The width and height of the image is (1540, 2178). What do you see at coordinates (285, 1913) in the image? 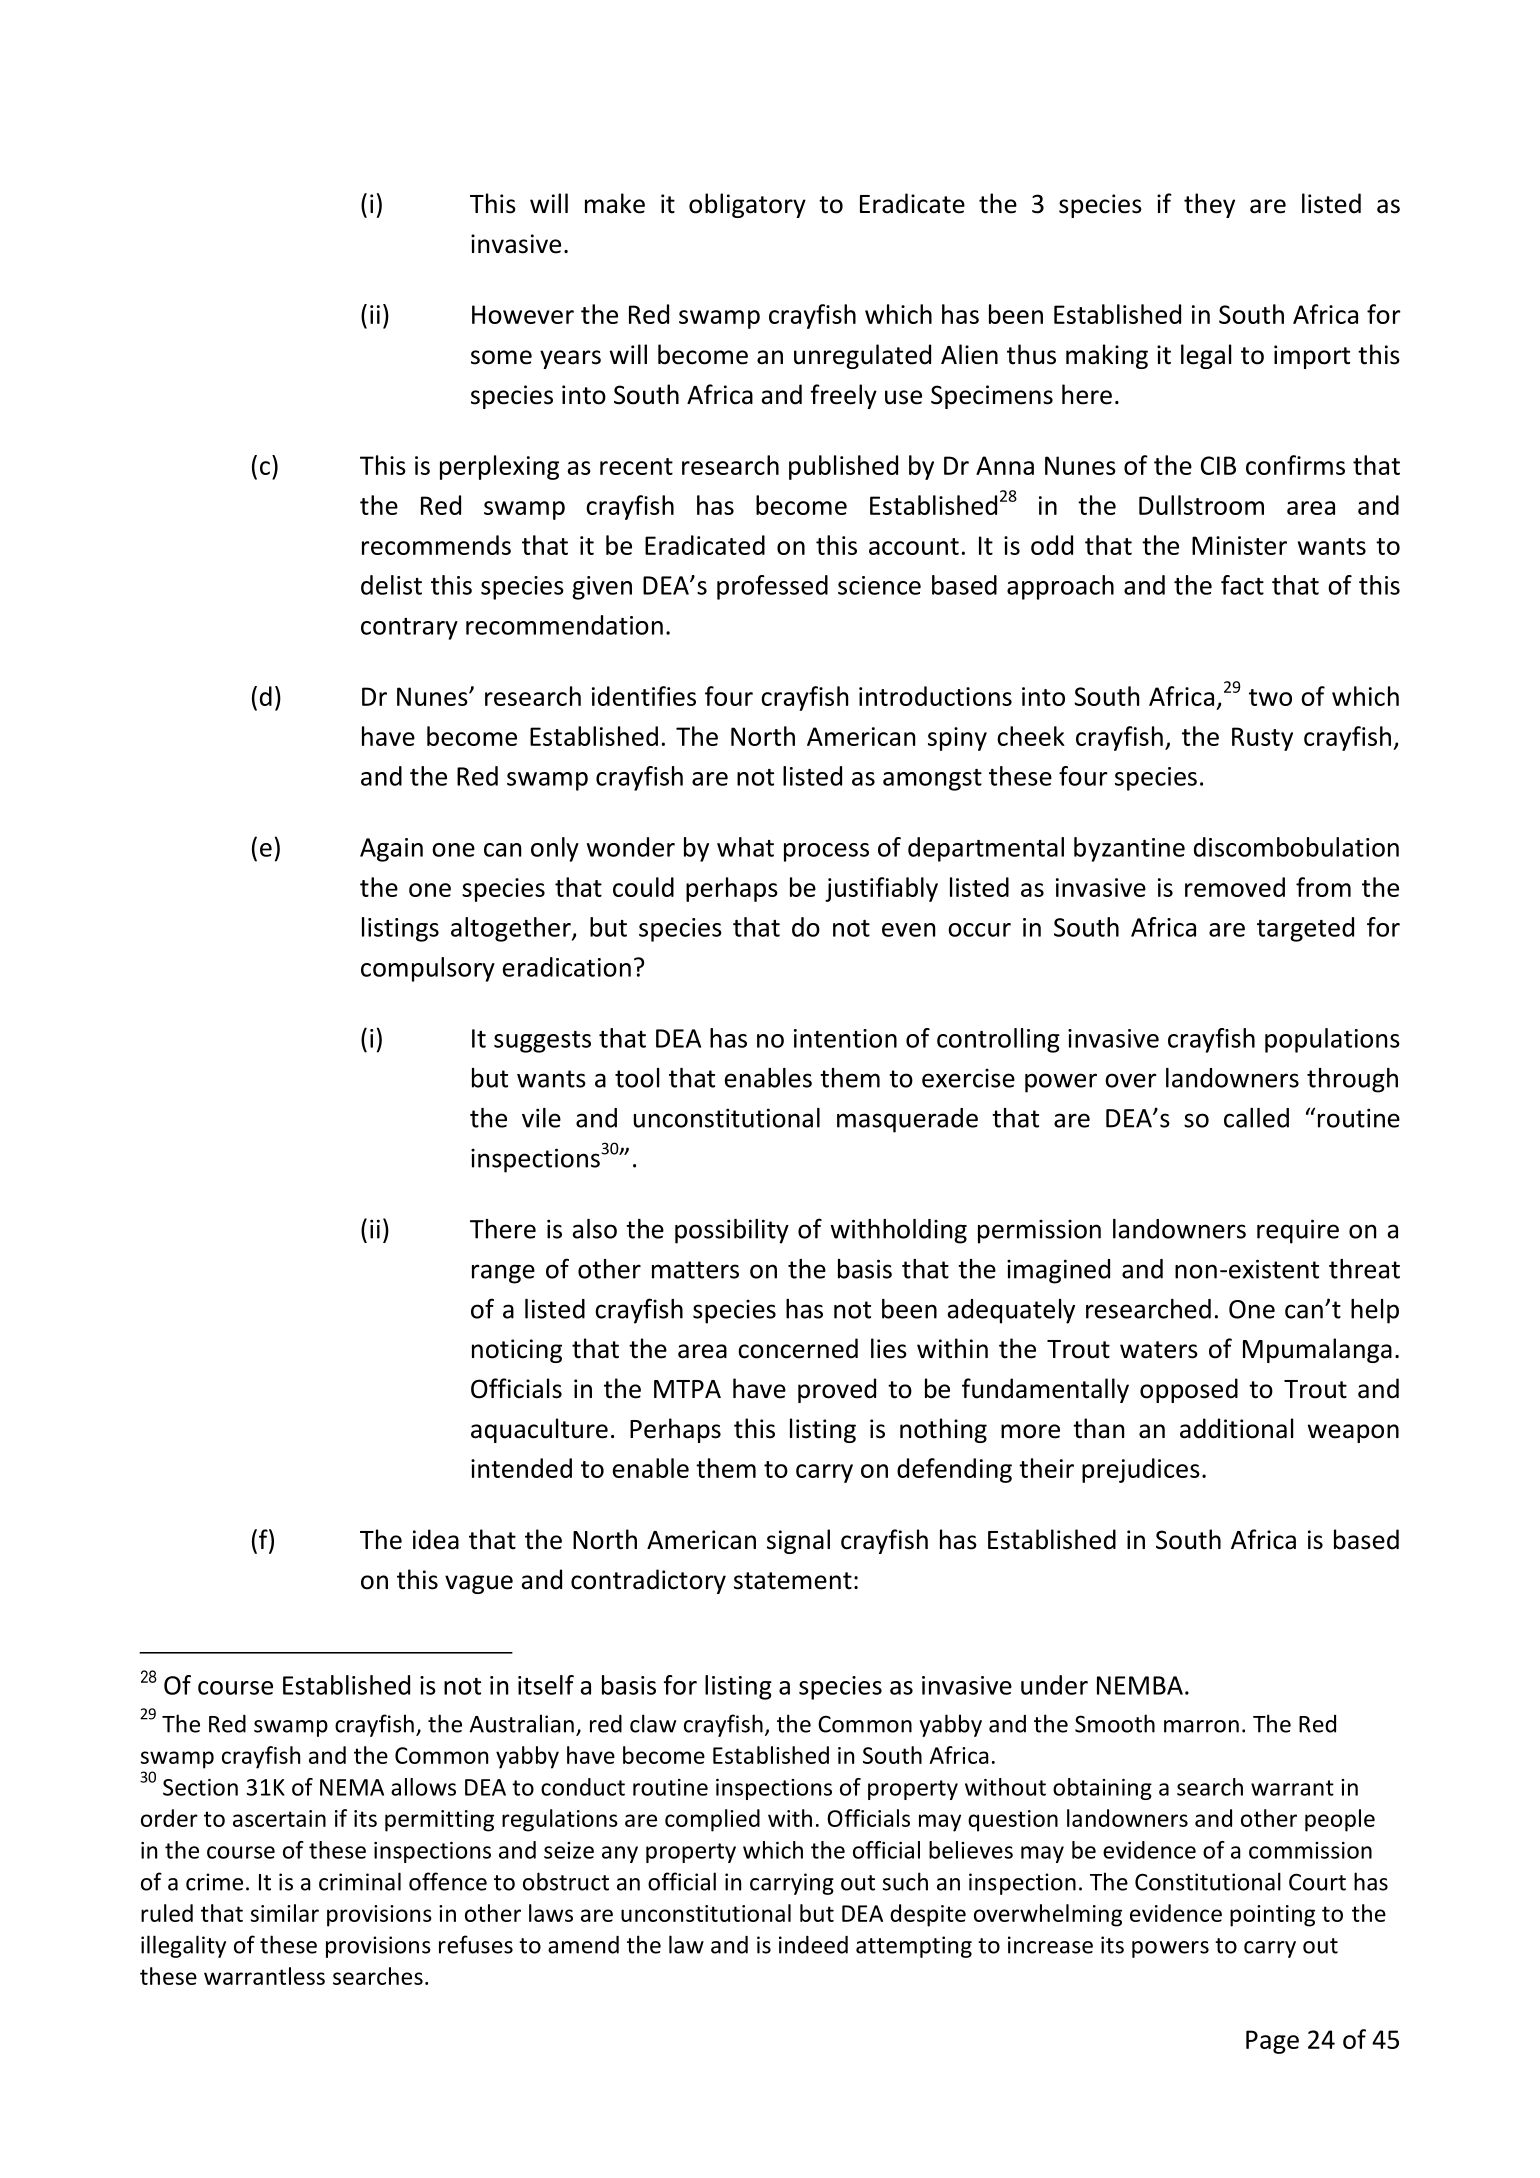
I see `similar` at bounding box center [285, 1913].
